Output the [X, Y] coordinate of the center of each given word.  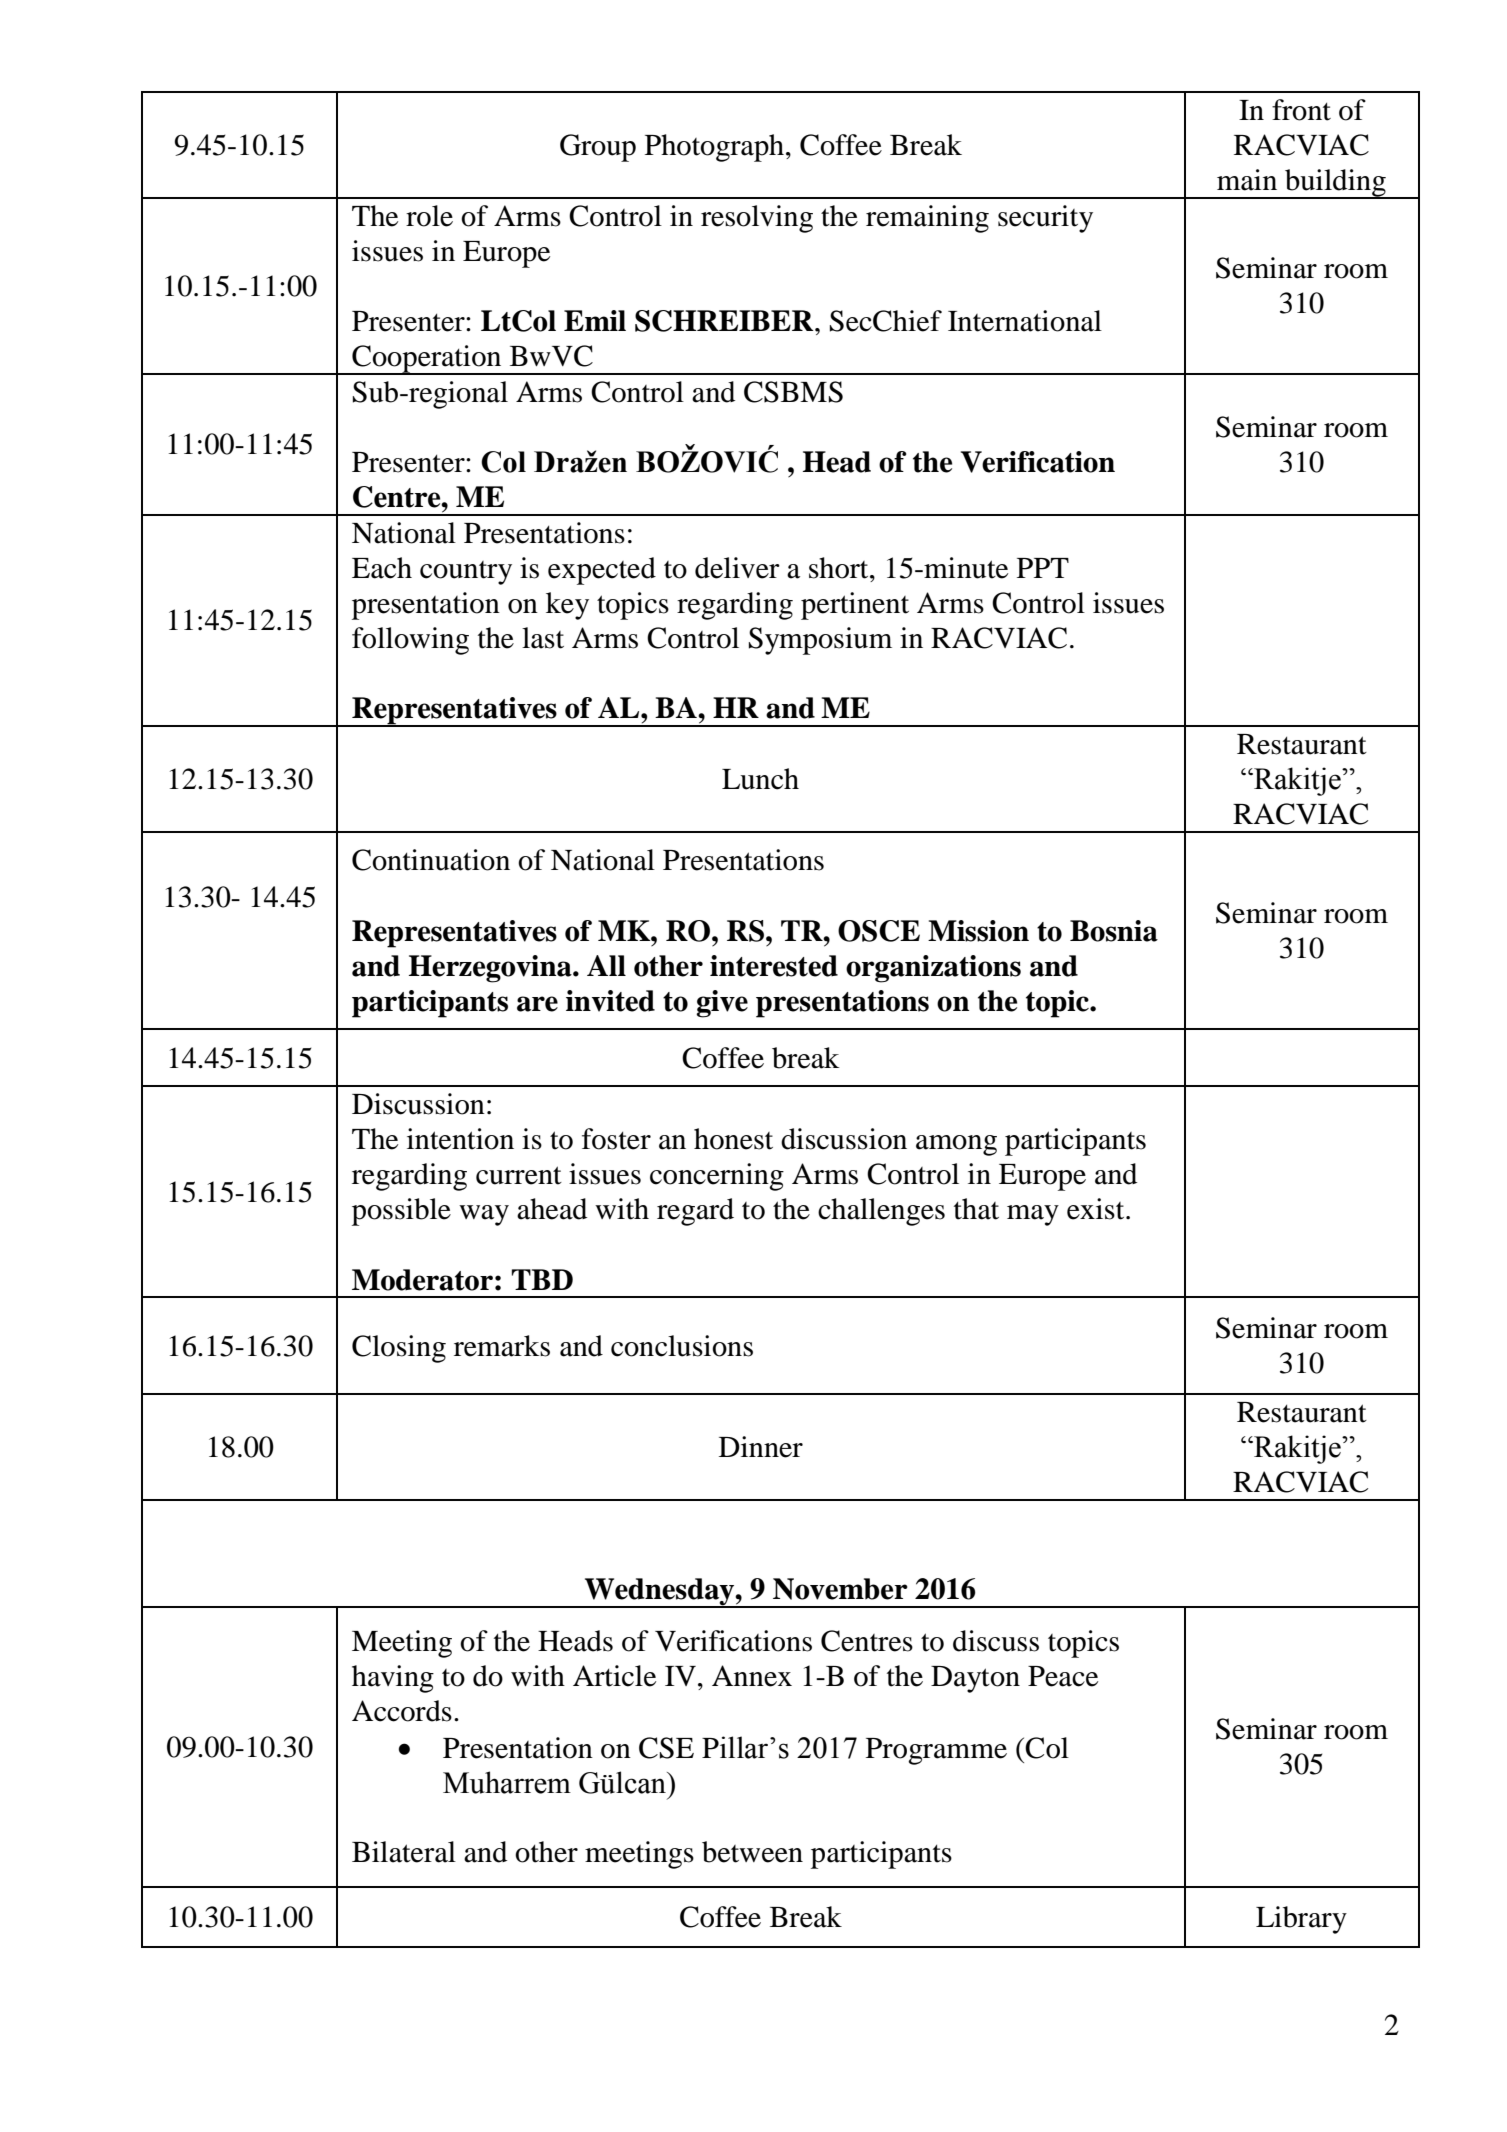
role [429, 216]
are [537, 1004]
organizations [933, 969]
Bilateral [404, 1852]
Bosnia [1114, 931]
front [1301, 110]
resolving [757, 219]
